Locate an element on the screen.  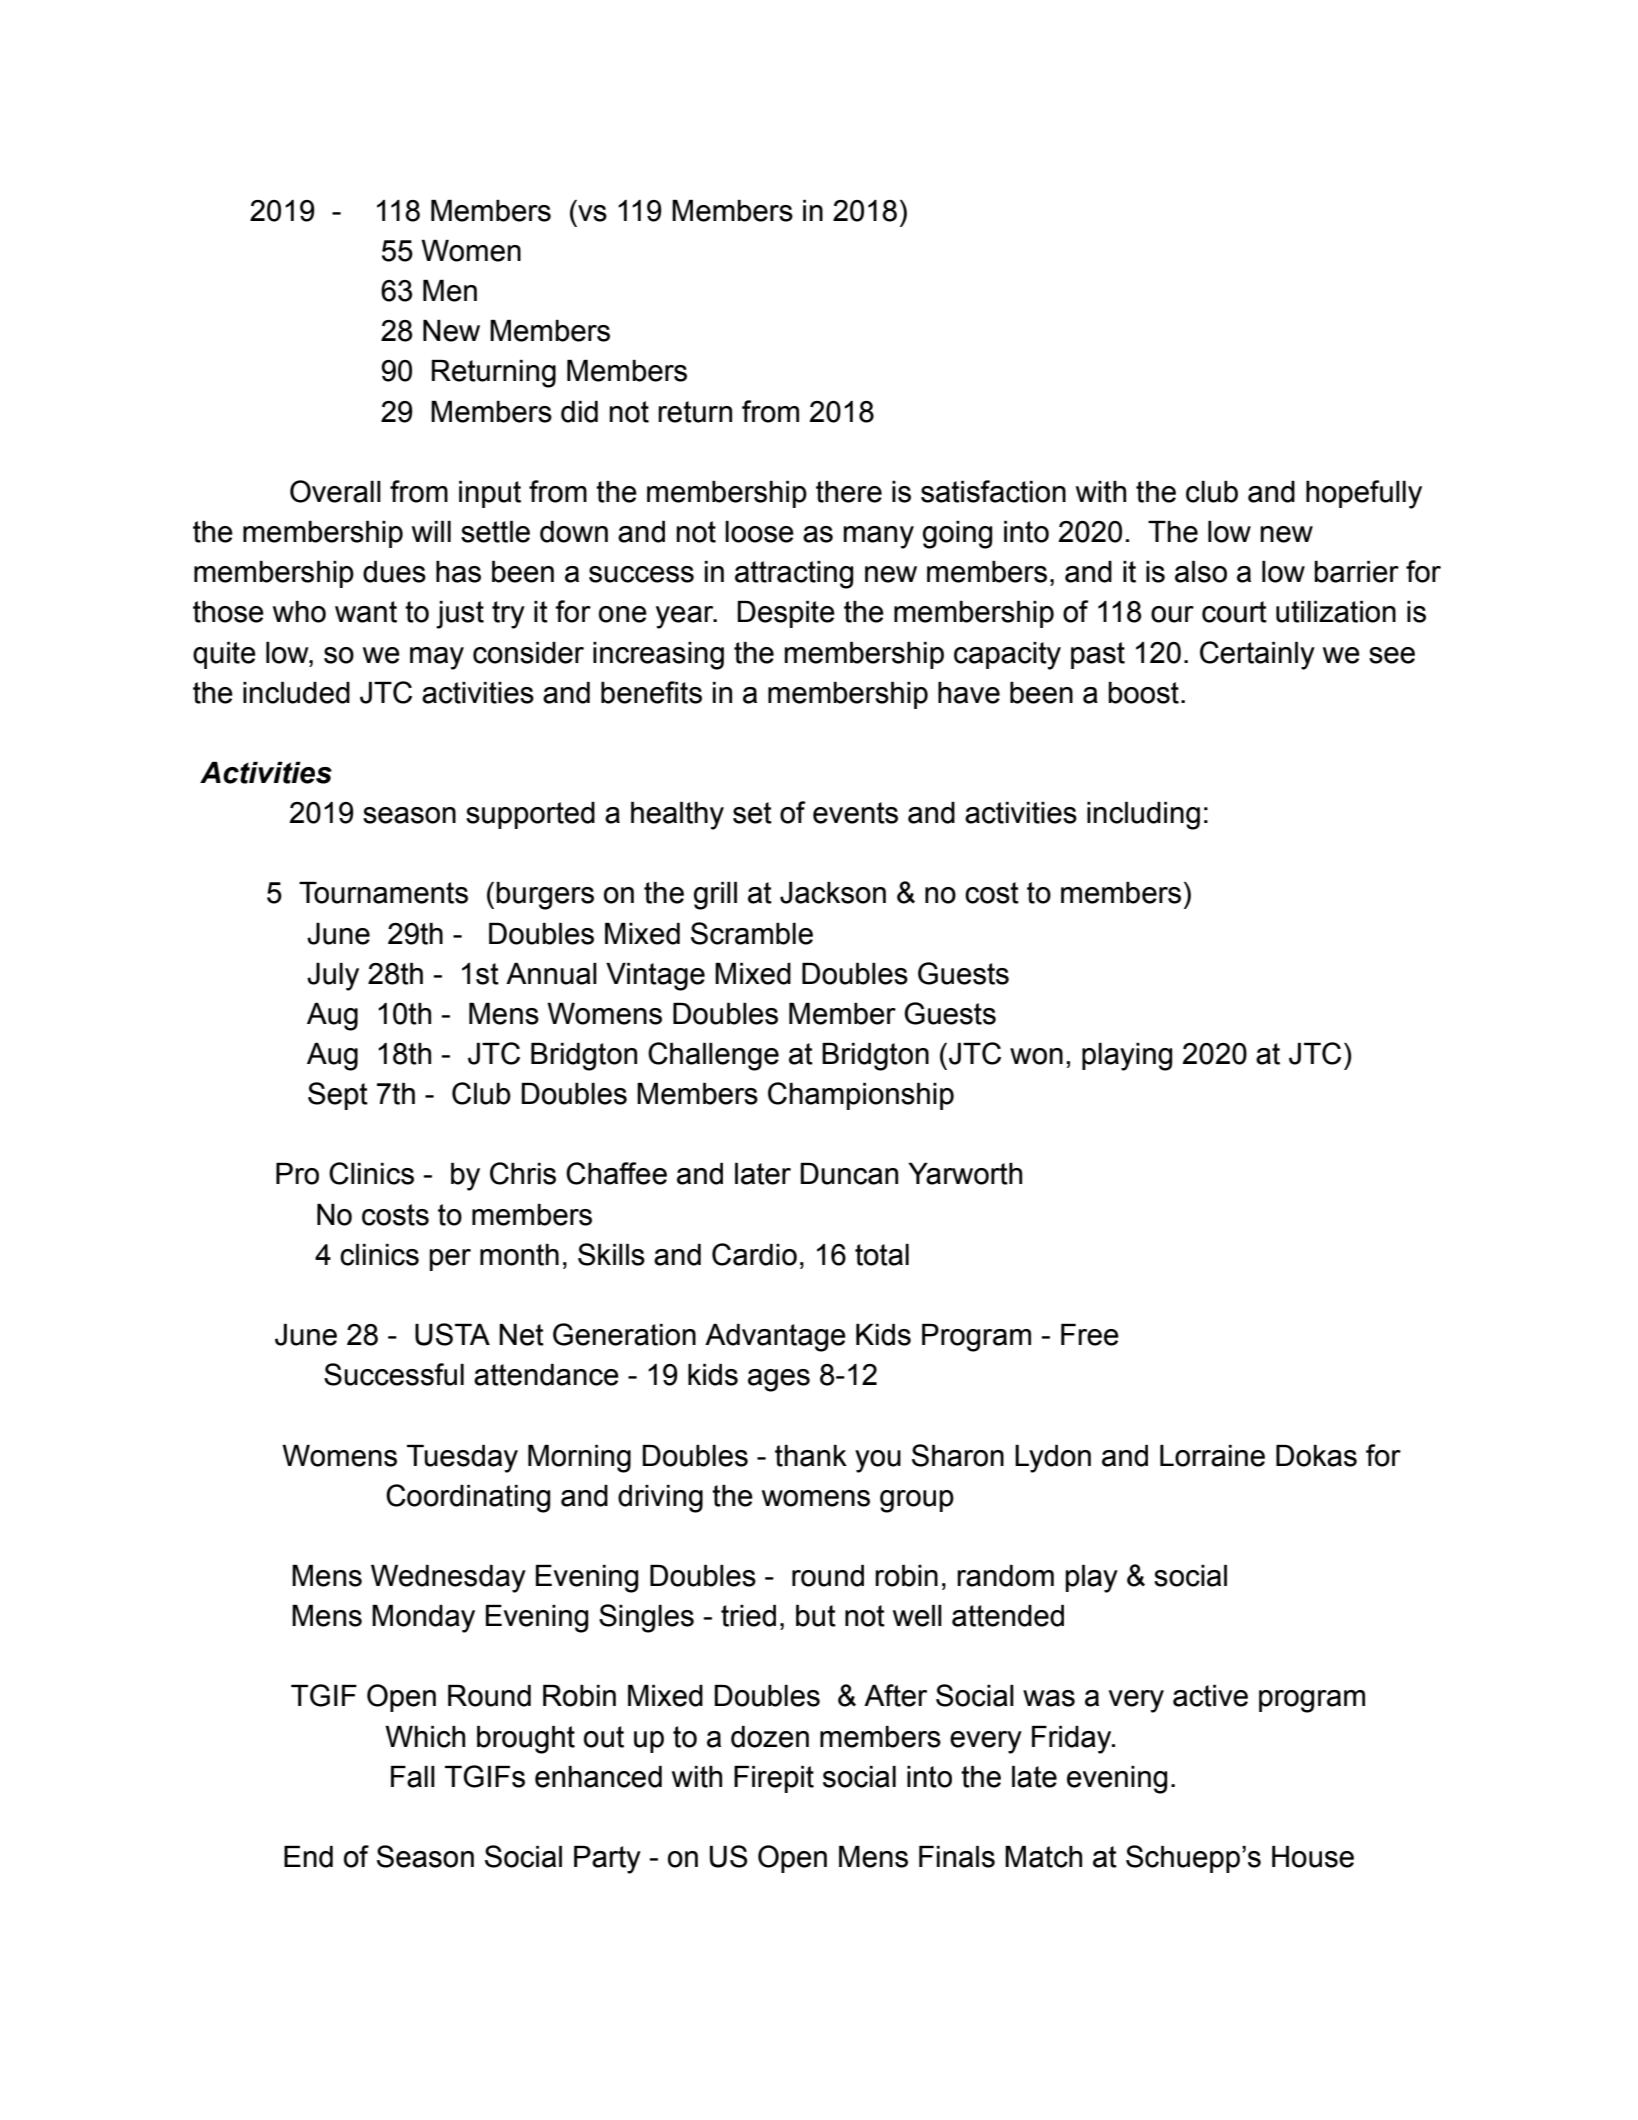
events is located at coordinates (855, 813).
